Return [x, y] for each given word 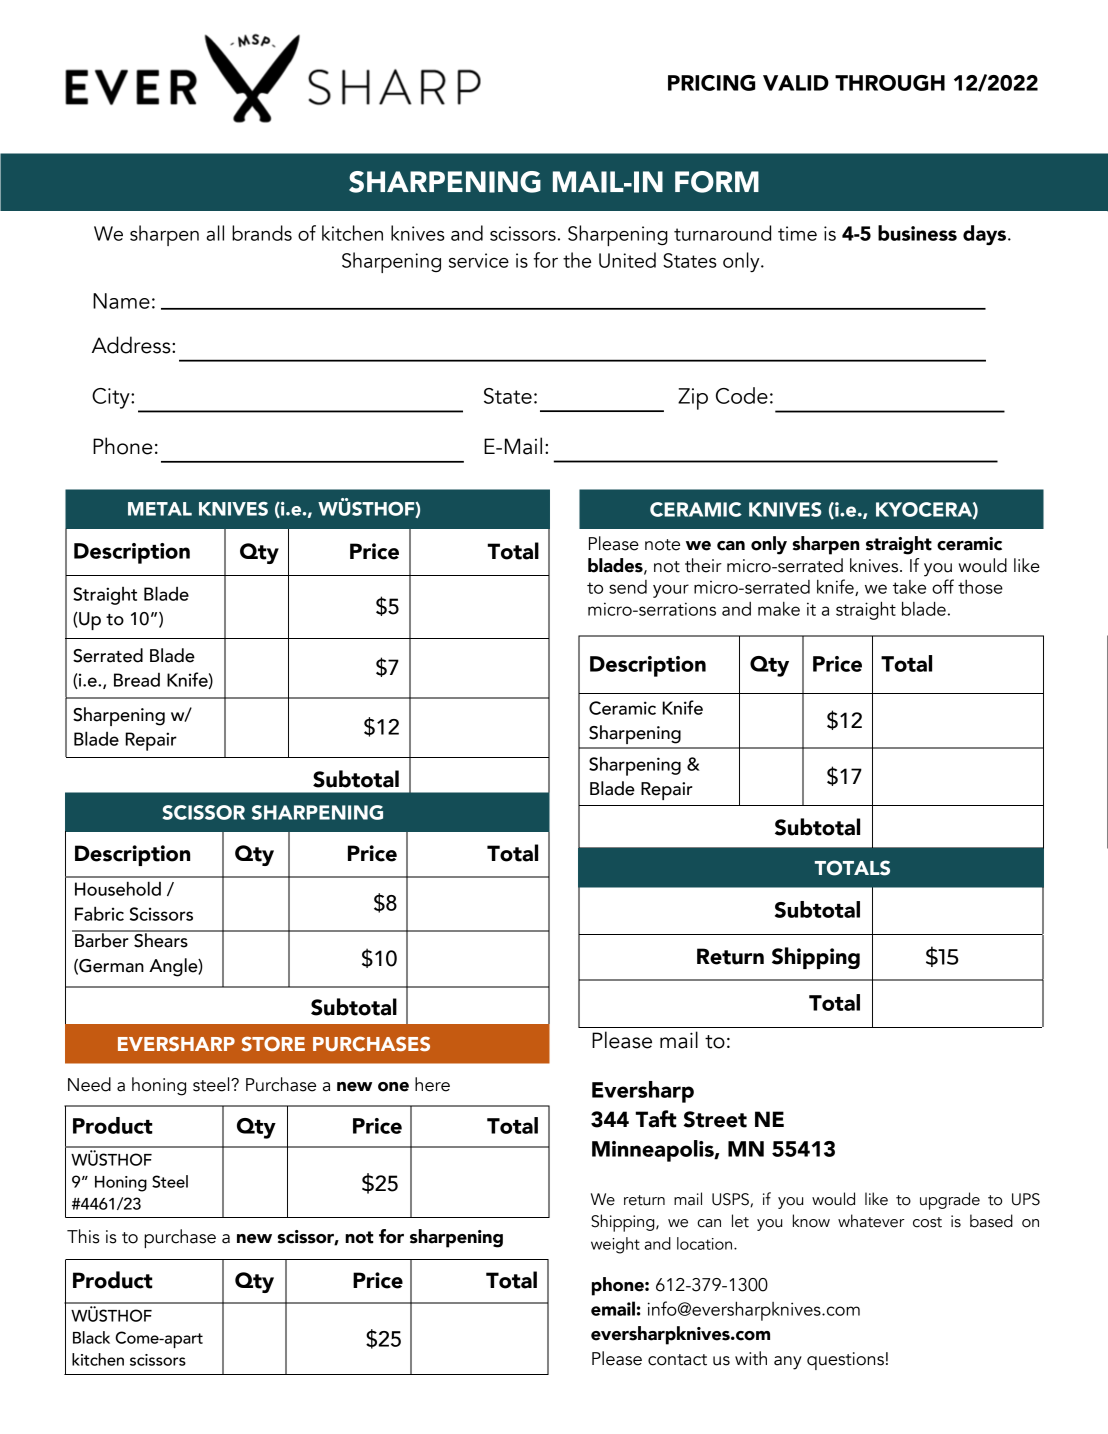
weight [615, 1245]
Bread [137, 680]
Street [715, 1119]
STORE [273, 1043]
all [215, 233]
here [432, 1084]
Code [742, 395]
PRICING [711, 83]
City [112, 398]
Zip [693, 399]
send [628, 587]
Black [91, 1337]
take [909, 587]
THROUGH [890, 83]
